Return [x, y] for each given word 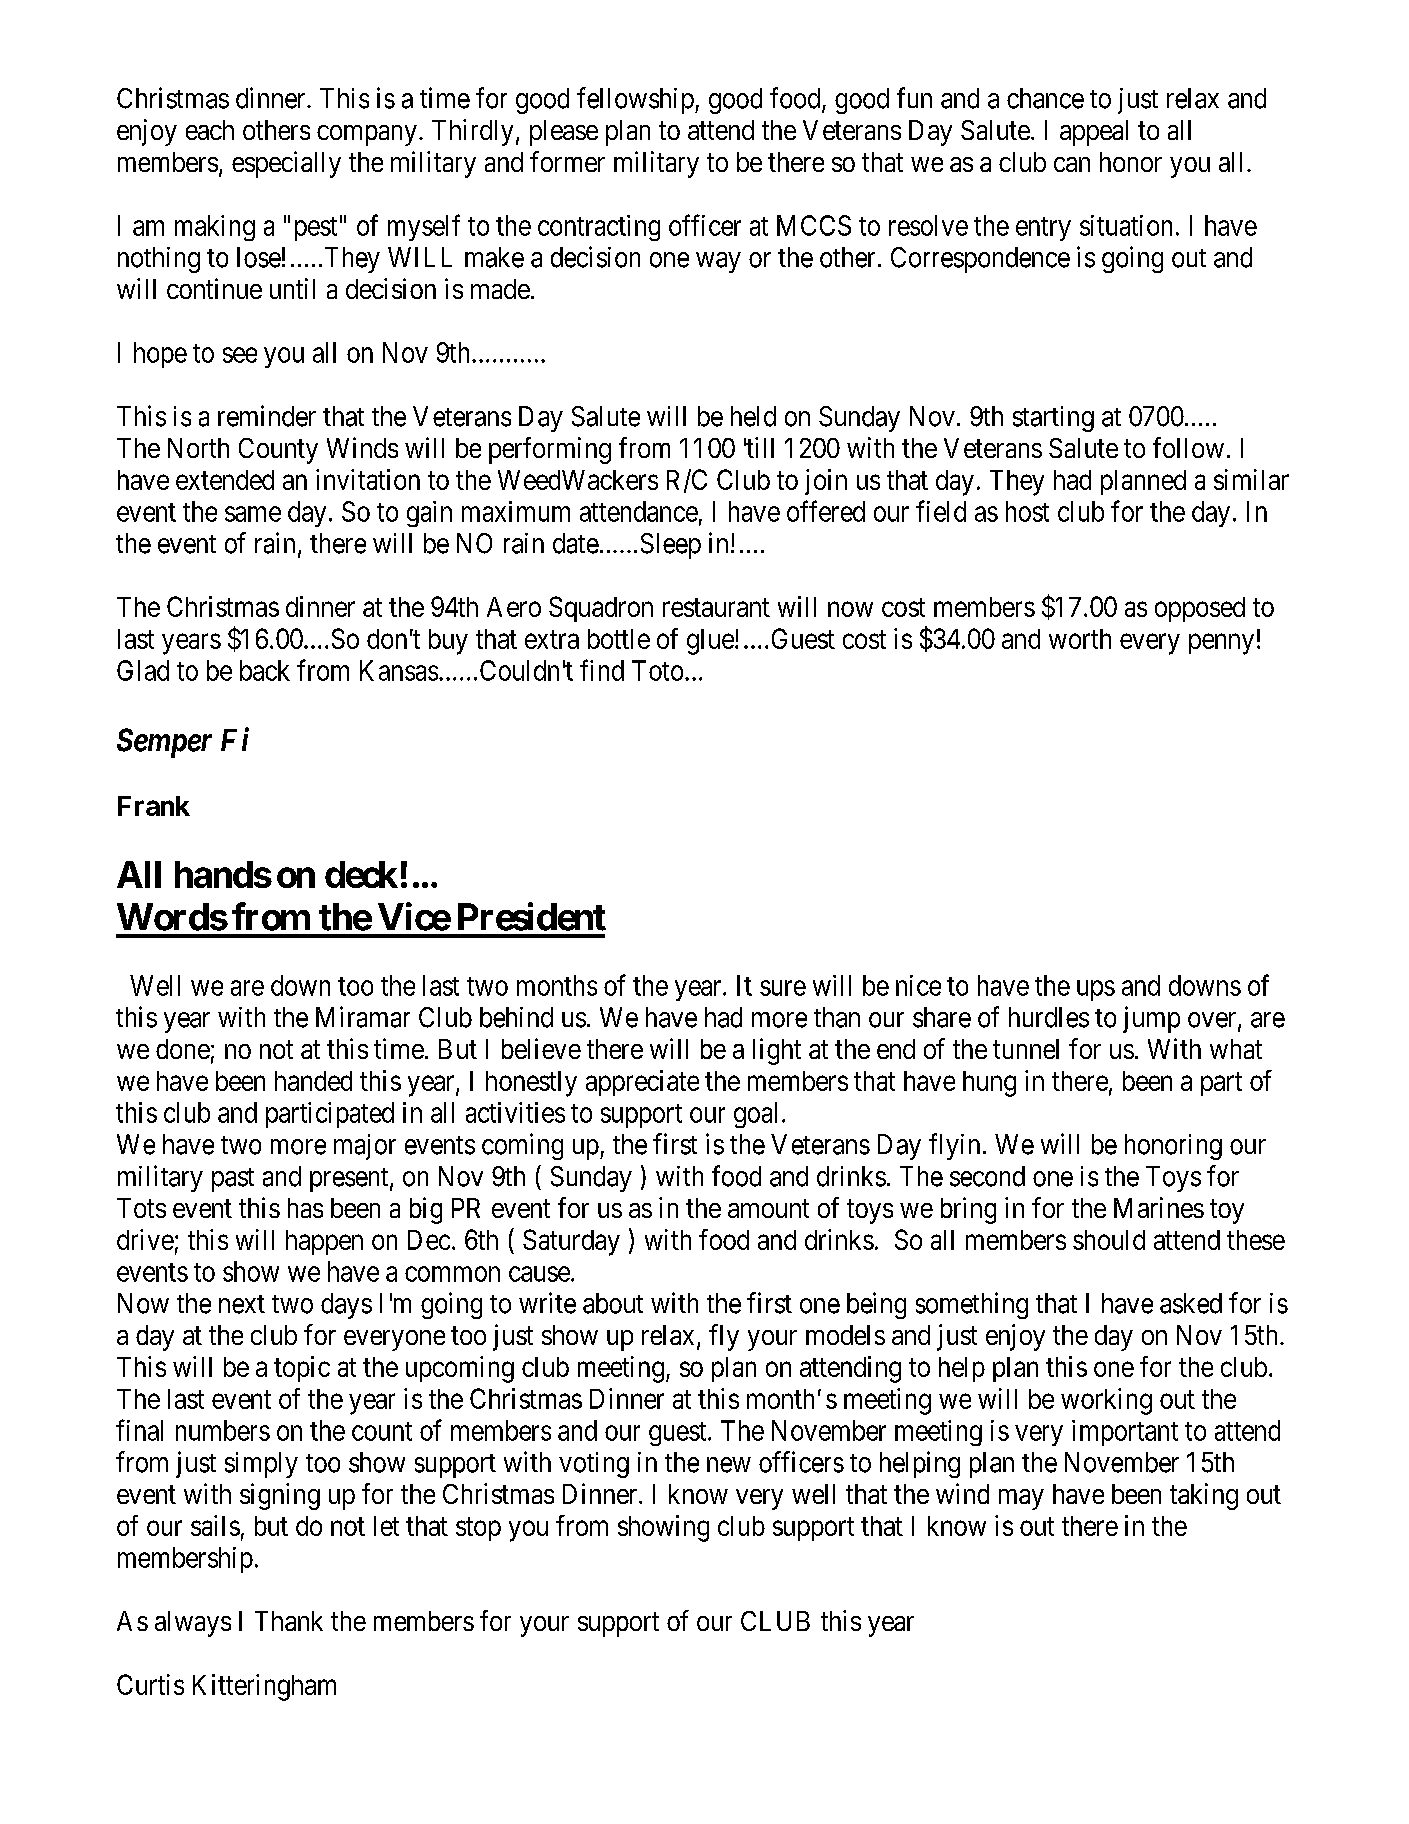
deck [361, 874]
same [253, 514]
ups [1096, 990]
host [1027, 511]
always [193, 1624]
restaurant [716, 607]
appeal [1094, 133]
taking [1204, 1496]
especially [286, 164]
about [613, 1303]
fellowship [636, 100]
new [729, 1465]
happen [324, 1242]
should [1109, 1240]
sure [783, 988]
